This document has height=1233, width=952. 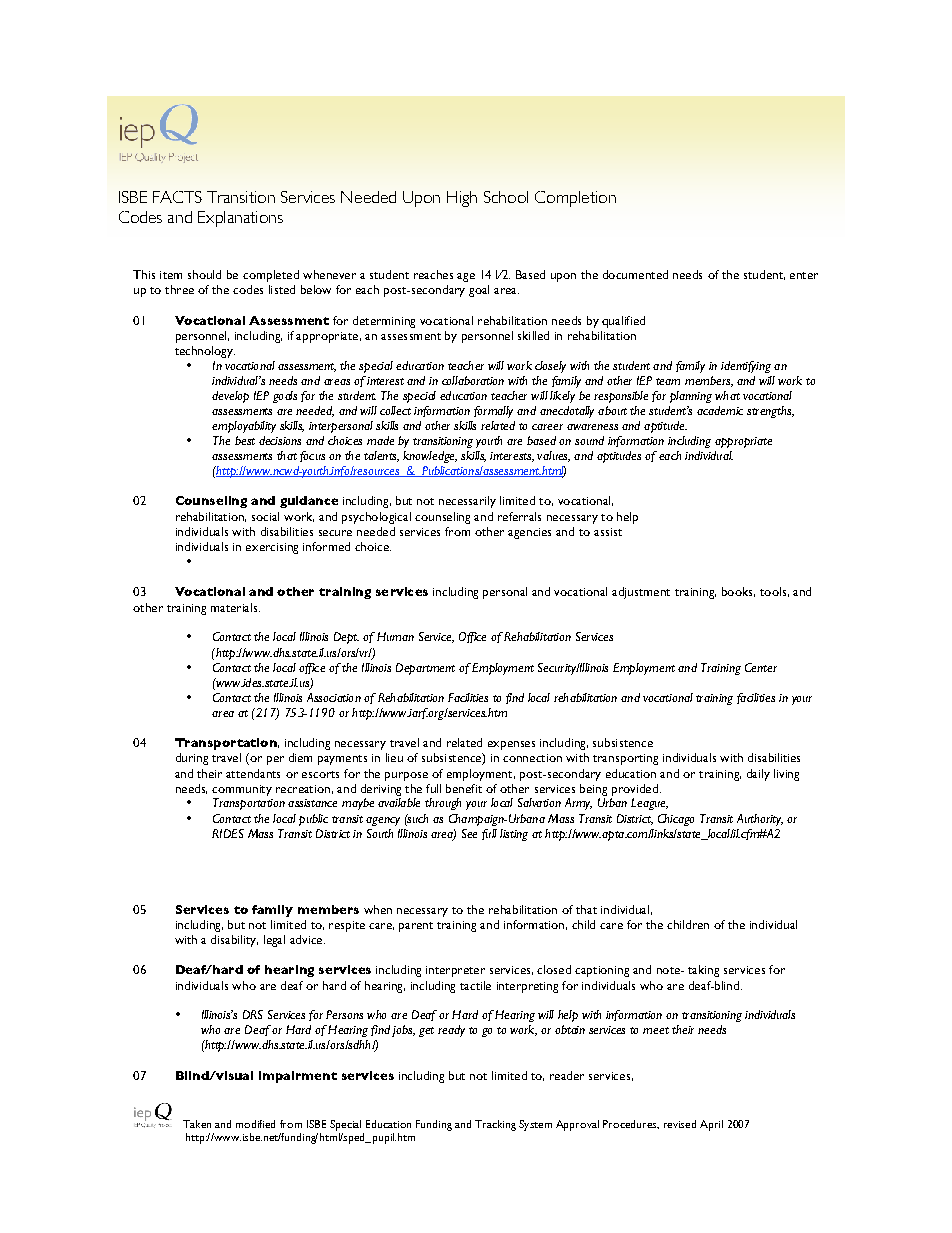 I want to click on High, so click(x=462, y=199).
